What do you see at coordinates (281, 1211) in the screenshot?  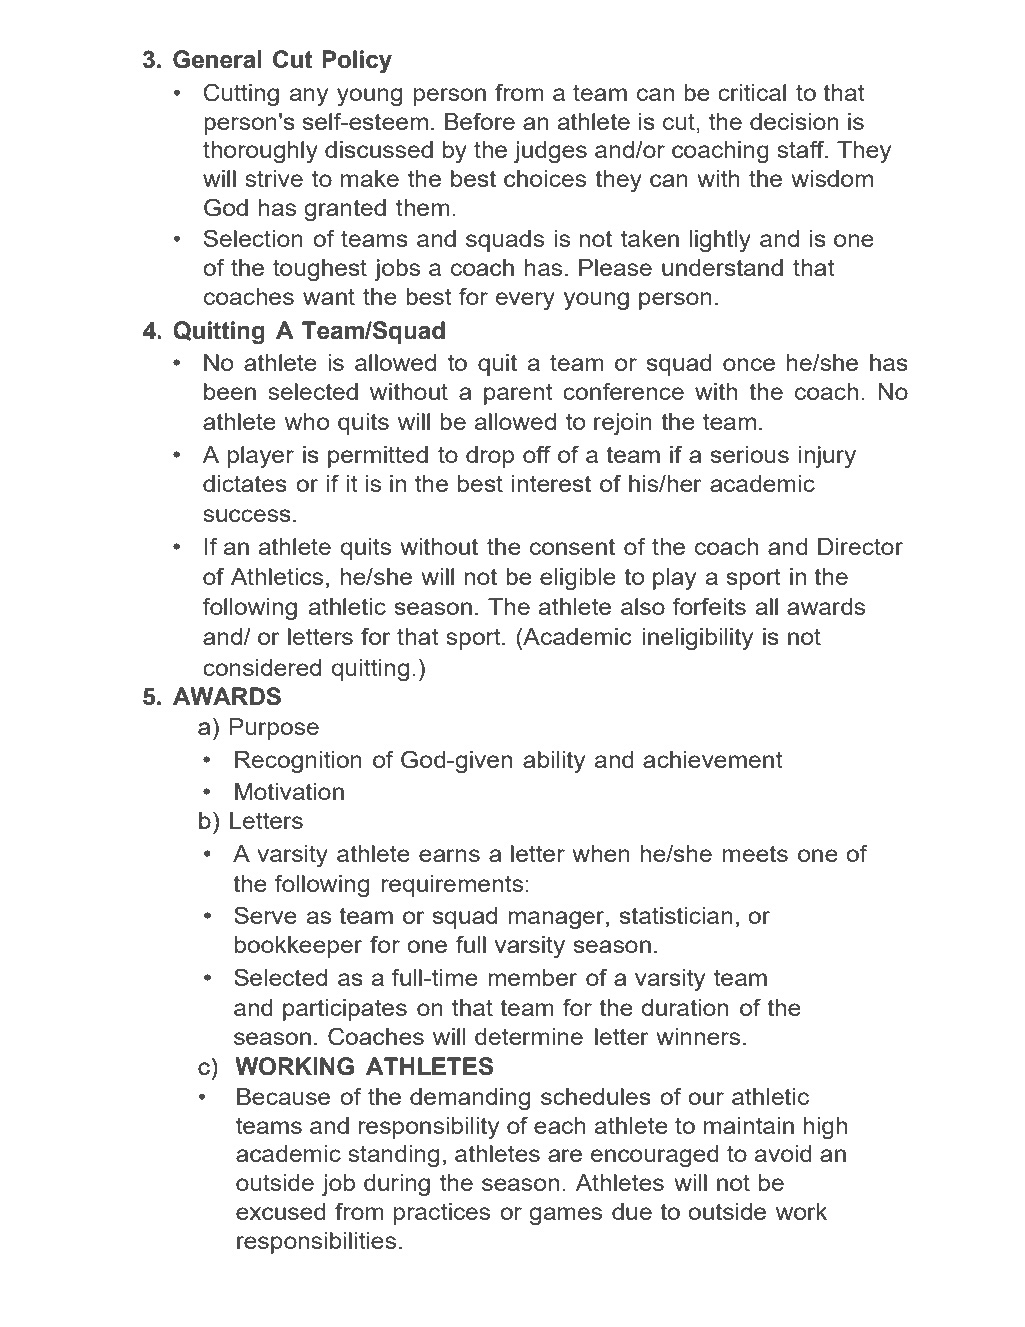 I see `excused` at bounding box center [281, 1211].
